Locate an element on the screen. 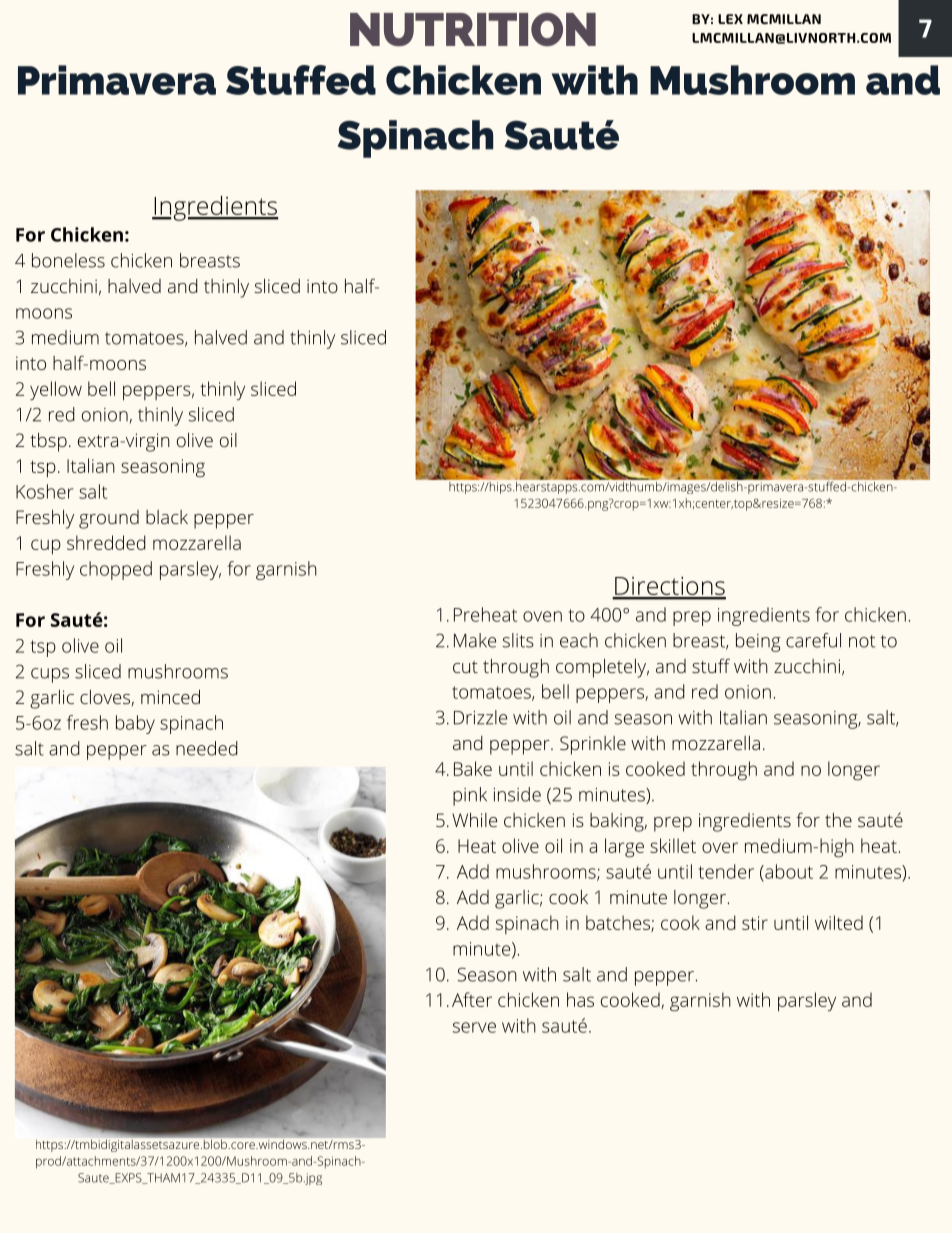 The width and height of the screenshot is (952, 1233). oven is located at coordinates (542, 616).
